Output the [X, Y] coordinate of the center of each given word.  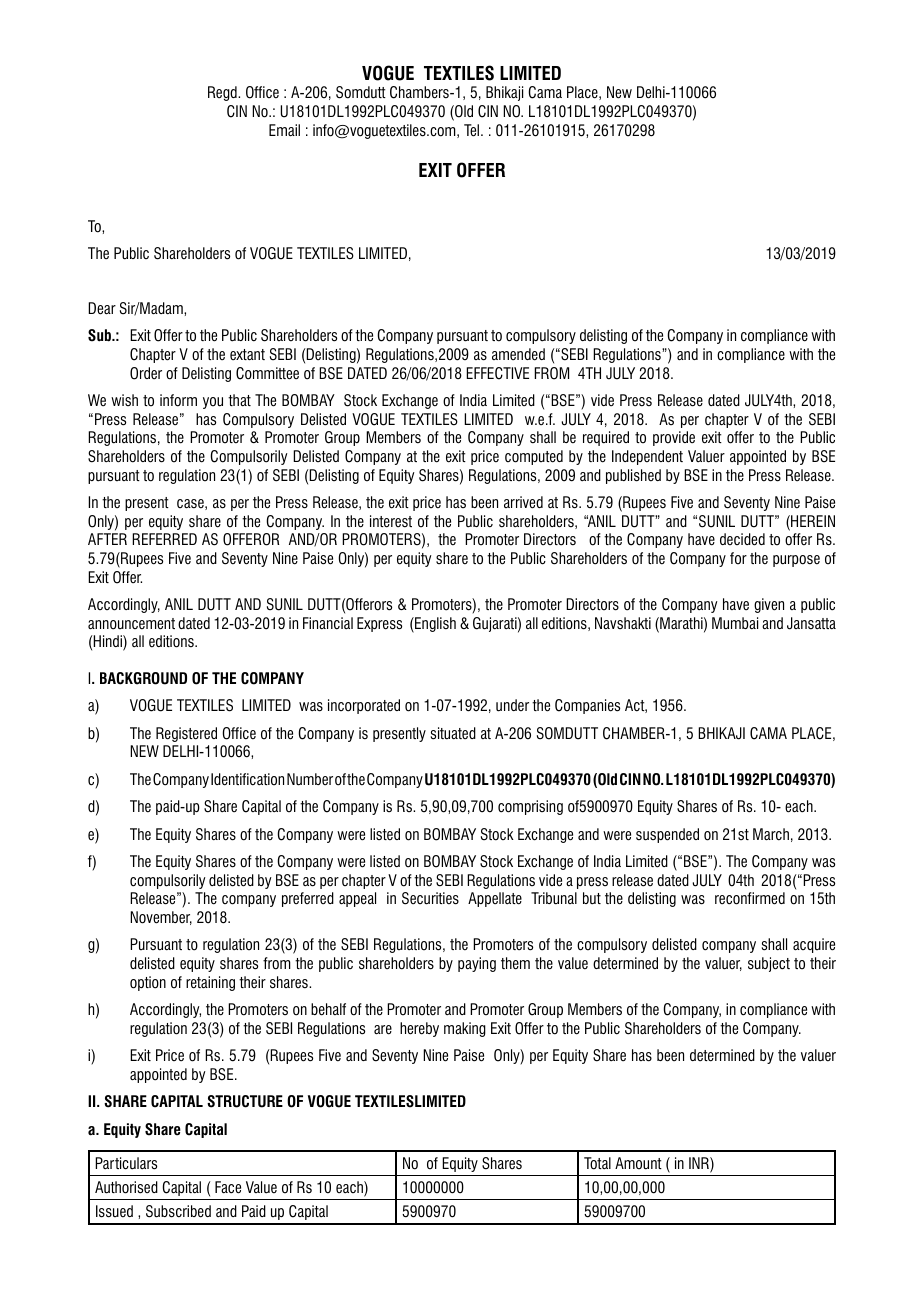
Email [284, 130]
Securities [430, 898]
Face [228, 1187]
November [161, 918]
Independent [647, 457]
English [434, 625]
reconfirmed [750, 898]
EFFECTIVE [497, 373]
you [213, 403]
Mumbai [735, 623]
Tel [473, 130]
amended [518, 354]
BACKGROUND [143, 678]
